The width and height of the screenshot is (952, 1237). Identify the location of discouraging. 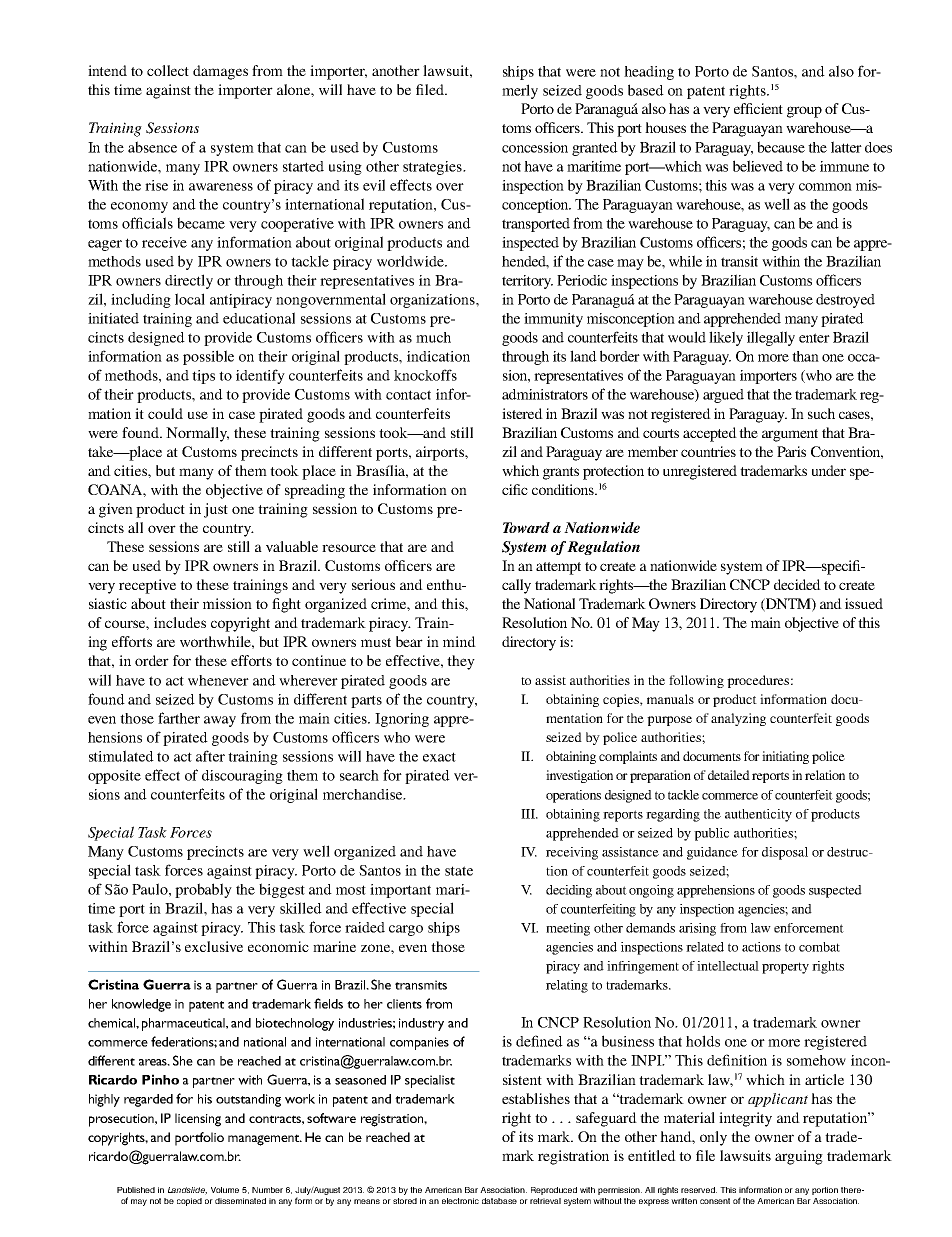
(242, 777).
